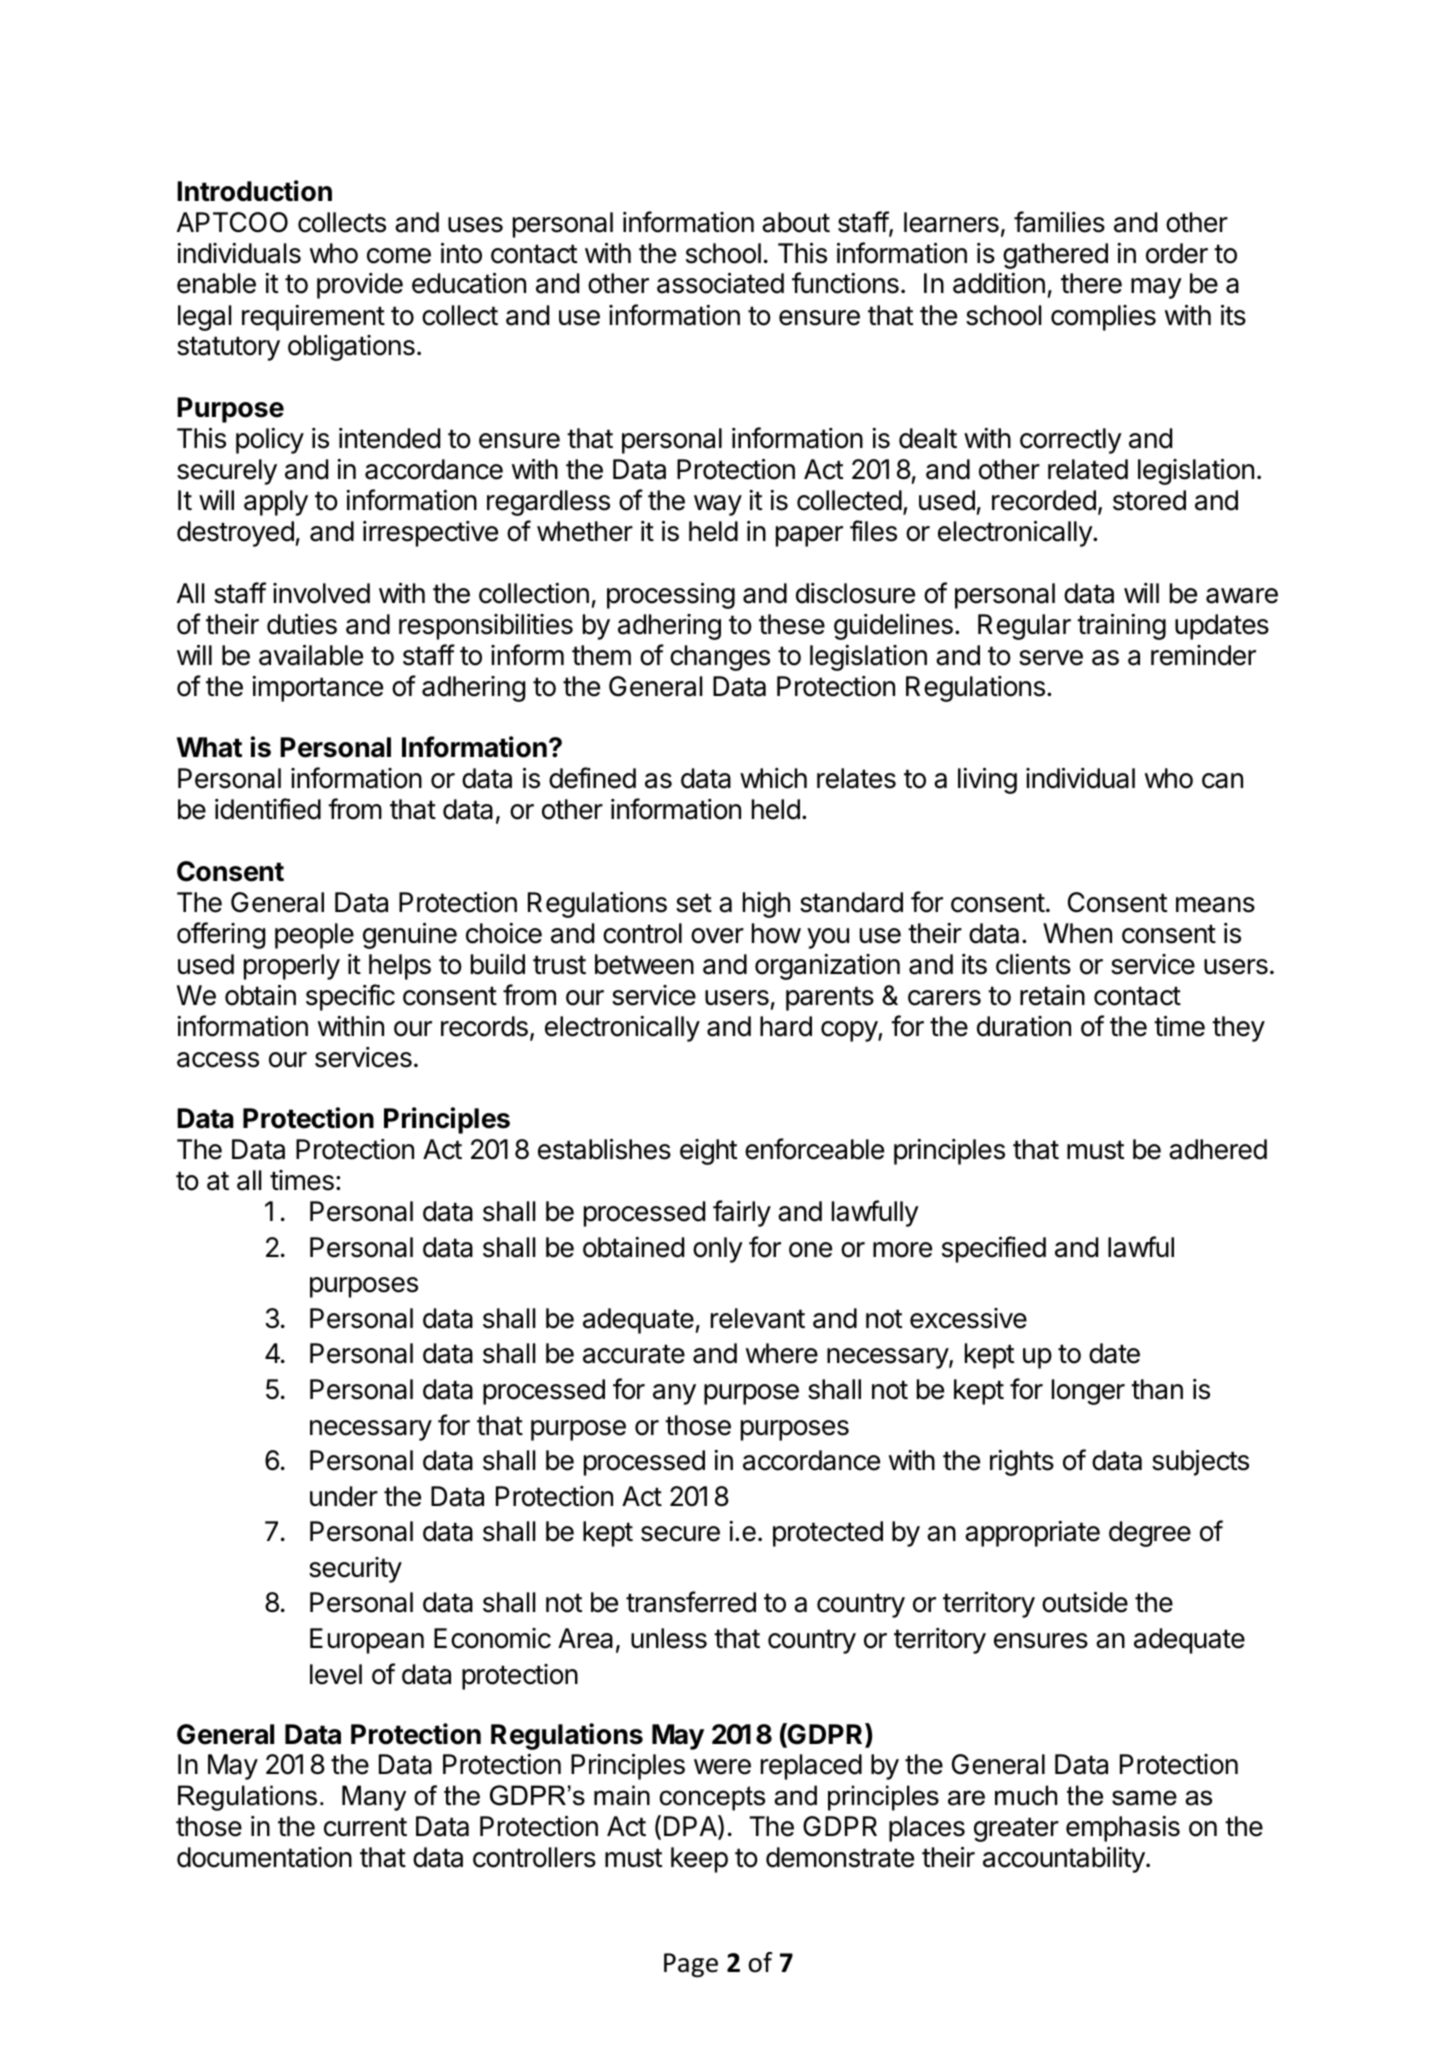 The height and width of the screenshot is (2058, 1455). Describe the element at coordinates (268, 809) in the screenshot. I see `identified` at that location.
